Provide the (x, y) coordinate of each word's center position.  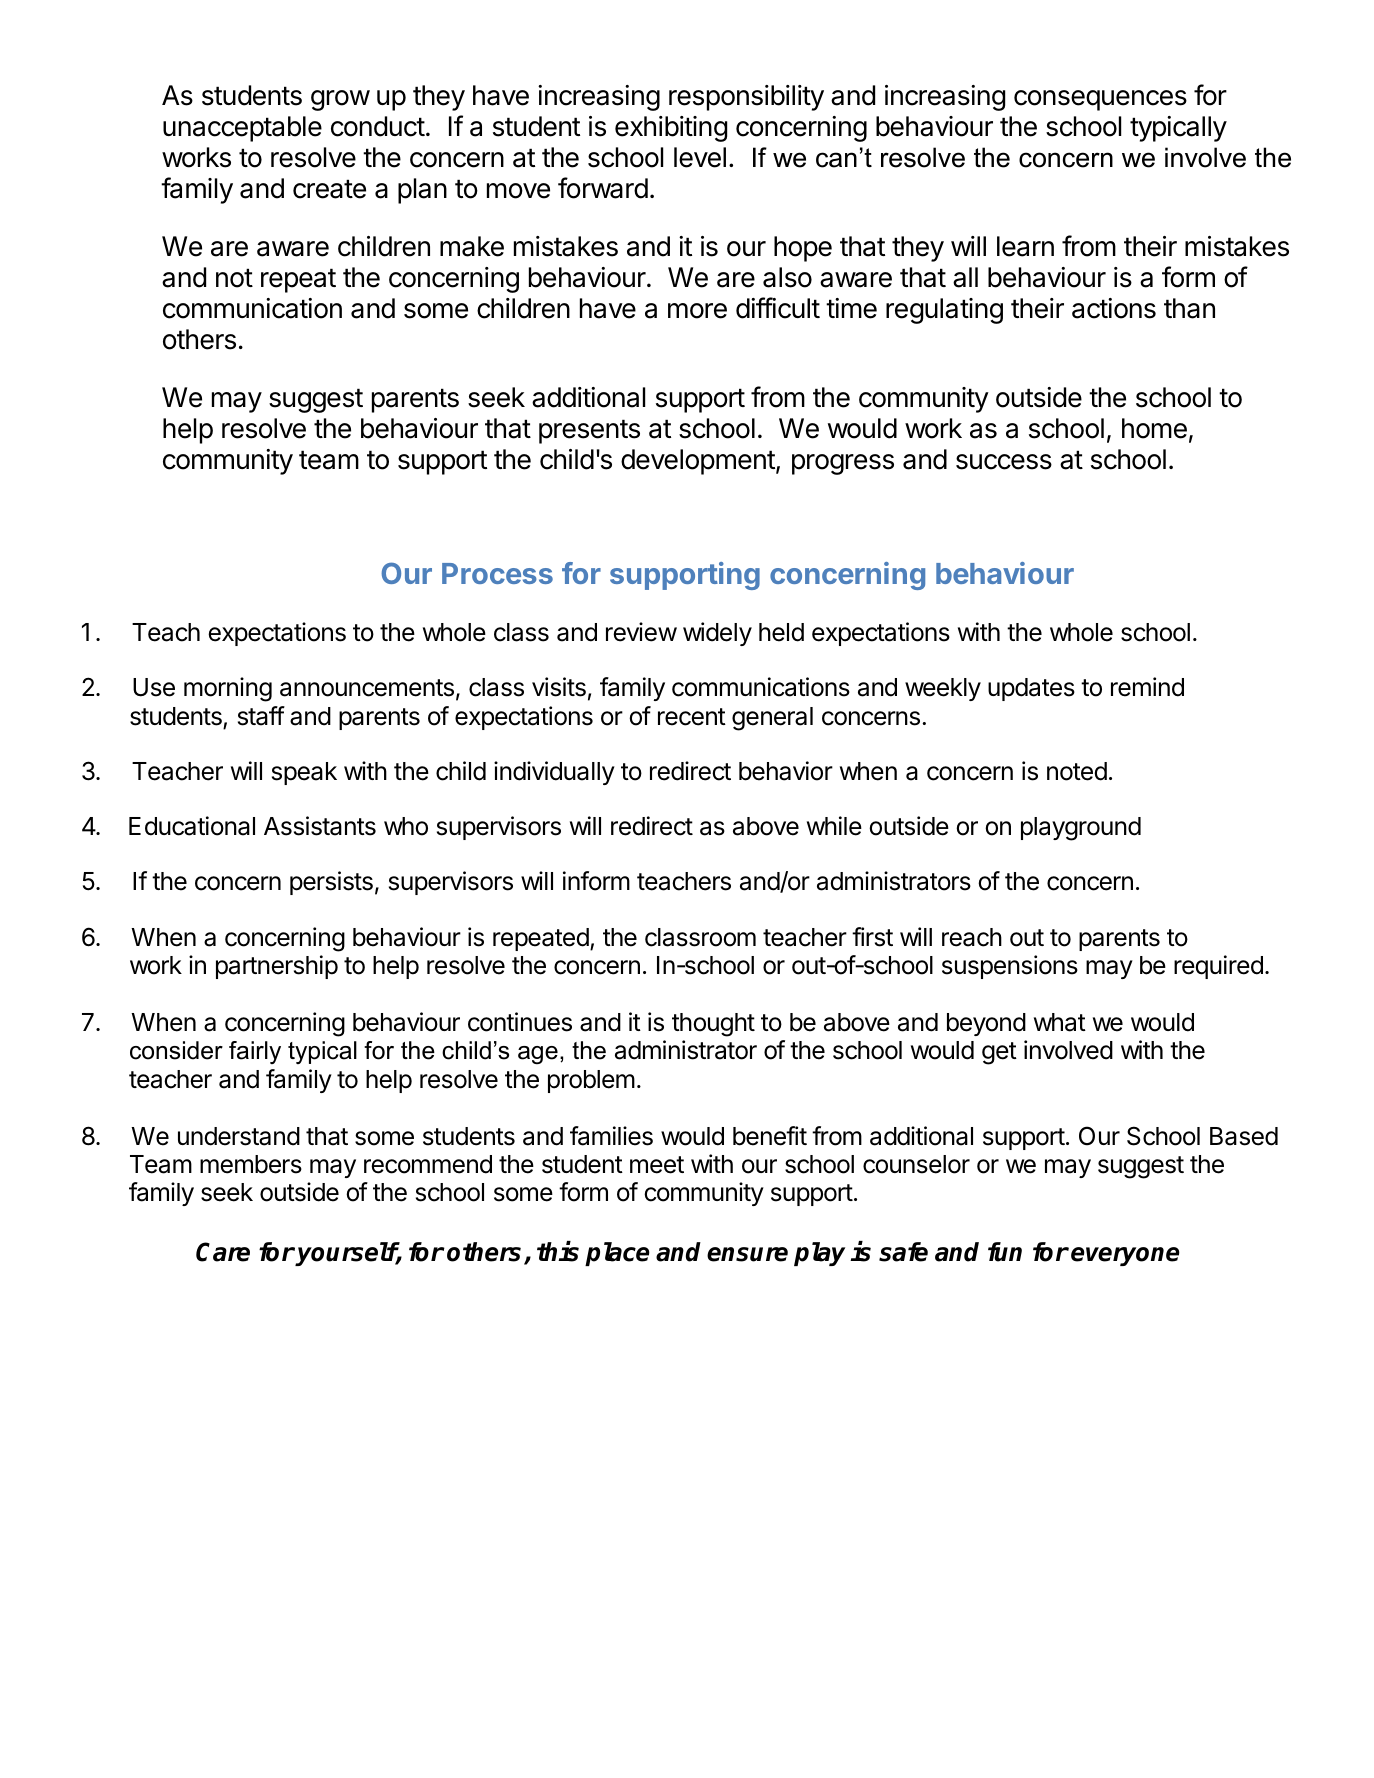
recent (692, 717)
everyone (1125, 1256)
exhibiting (671, 129)
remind (1147, 687)
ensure (747, 1254)
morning (228, 689)
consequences (1100, 100)
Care (223, 1252)
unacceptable (242, 129)
